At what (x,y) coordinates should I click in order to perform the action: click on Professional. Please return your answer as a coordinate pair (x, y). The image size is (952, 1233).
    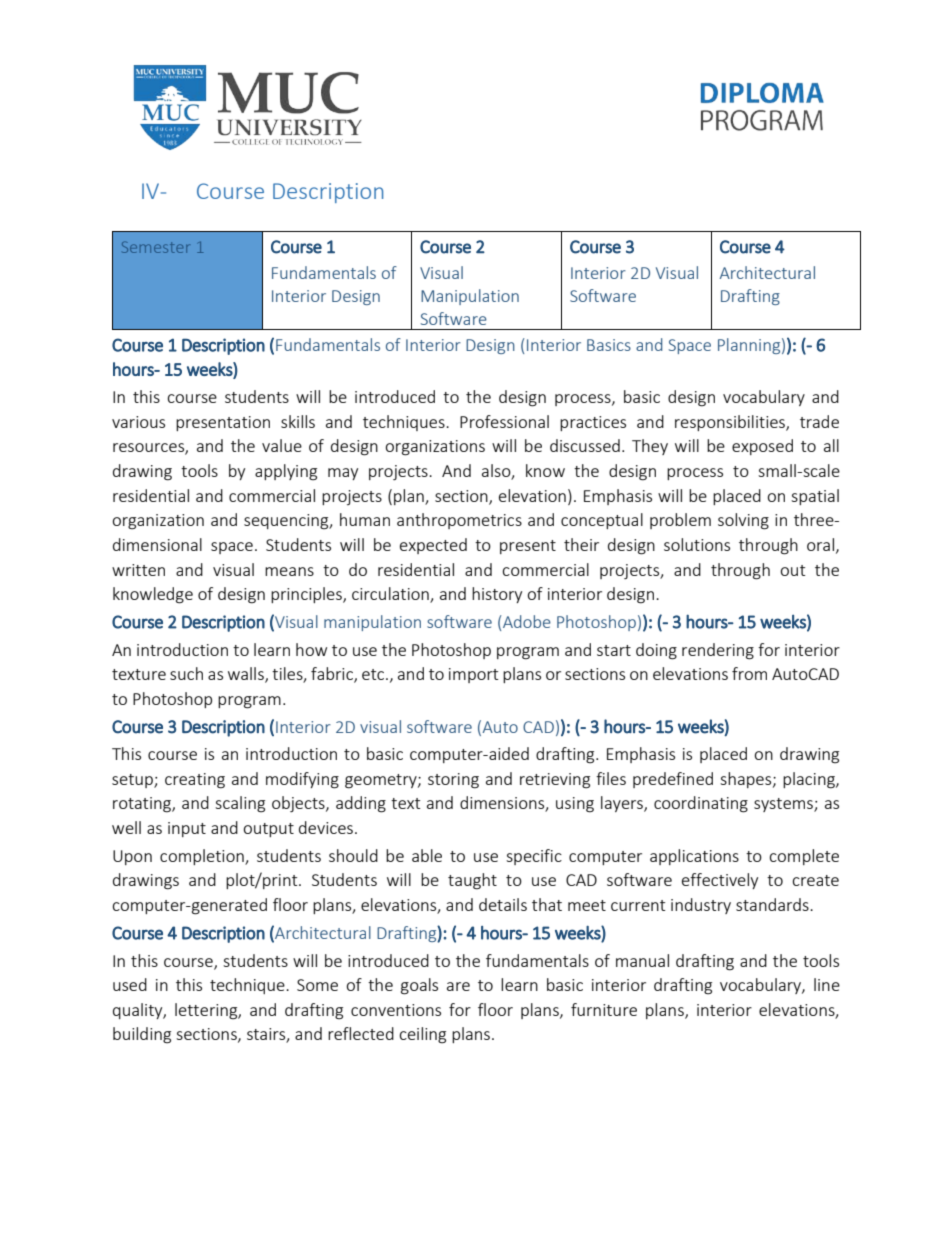
    Looking at the image, I should click on (504, 421).
